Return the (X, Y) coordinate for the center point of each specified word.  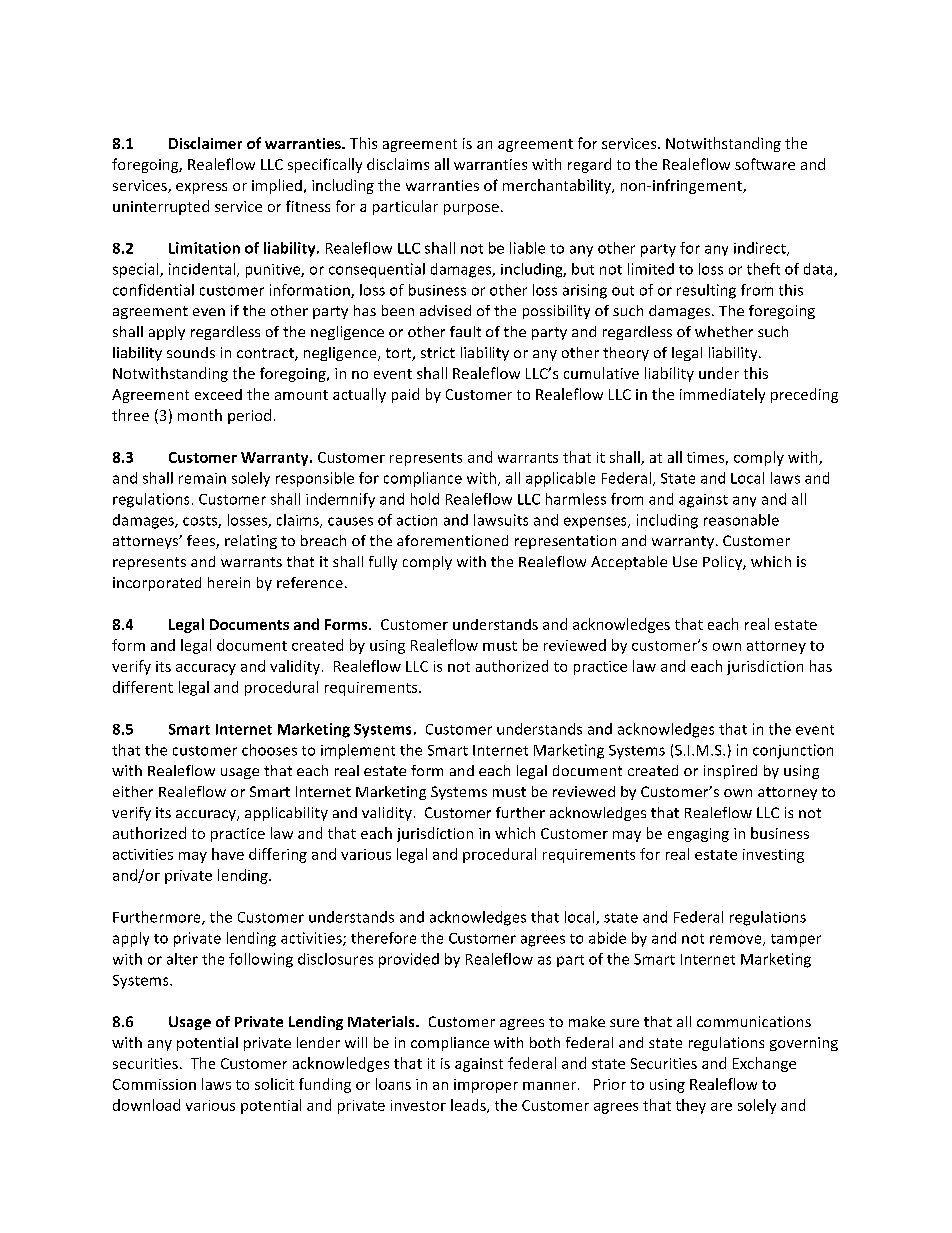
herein (229, 582)
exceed (218, 394)
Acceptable (629, 563)
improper (486, 1086)
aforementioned (452, 540)
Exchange (764, 1064)
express (201, 188)
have (228, 854)
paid (405, 395)
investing (773, 856)
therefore (383, 938)
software (765, 164)
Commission (154, 1084)
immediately (722, 395)
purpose (471, 209)
